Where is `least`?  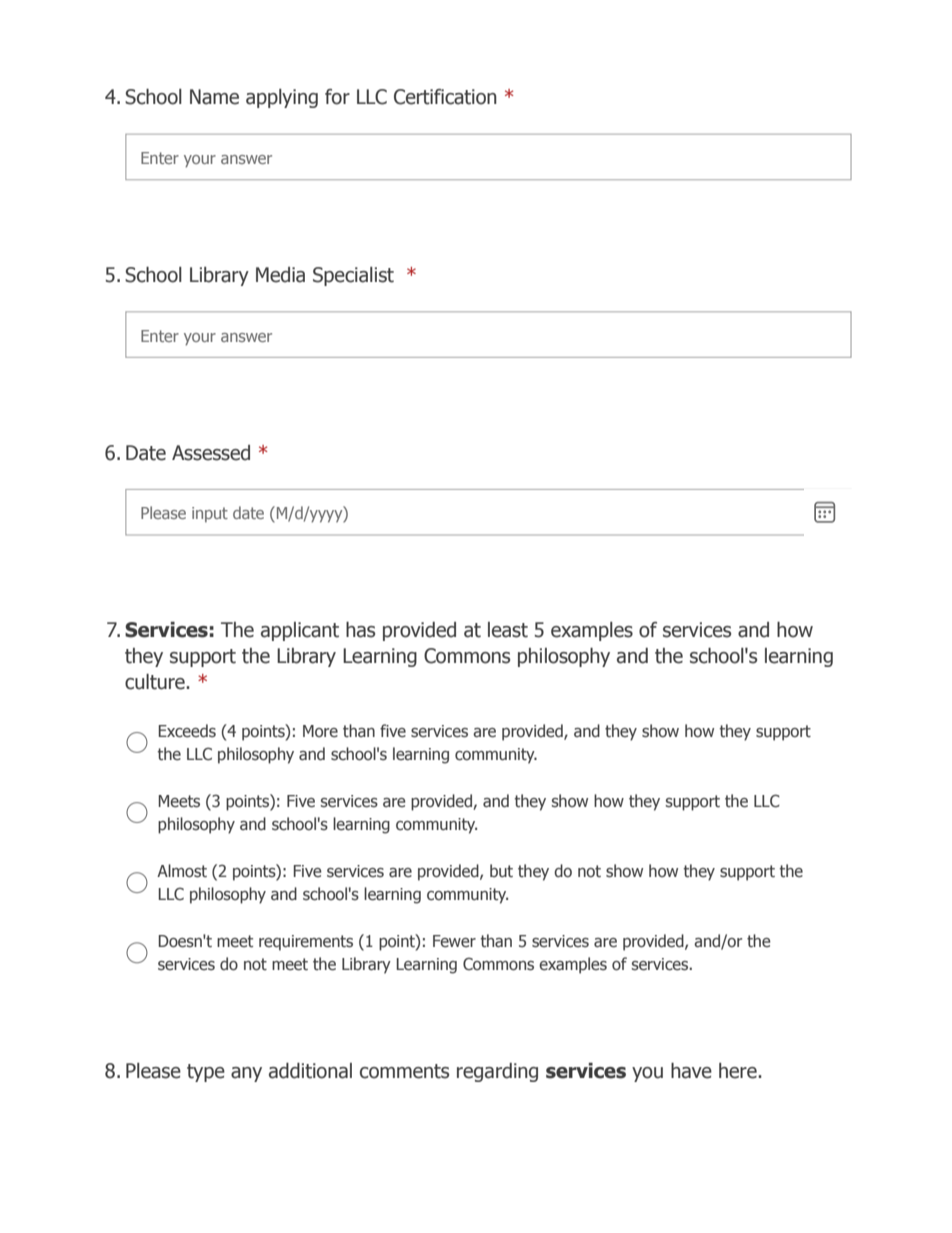
least is located at coordinates (508, 630).
